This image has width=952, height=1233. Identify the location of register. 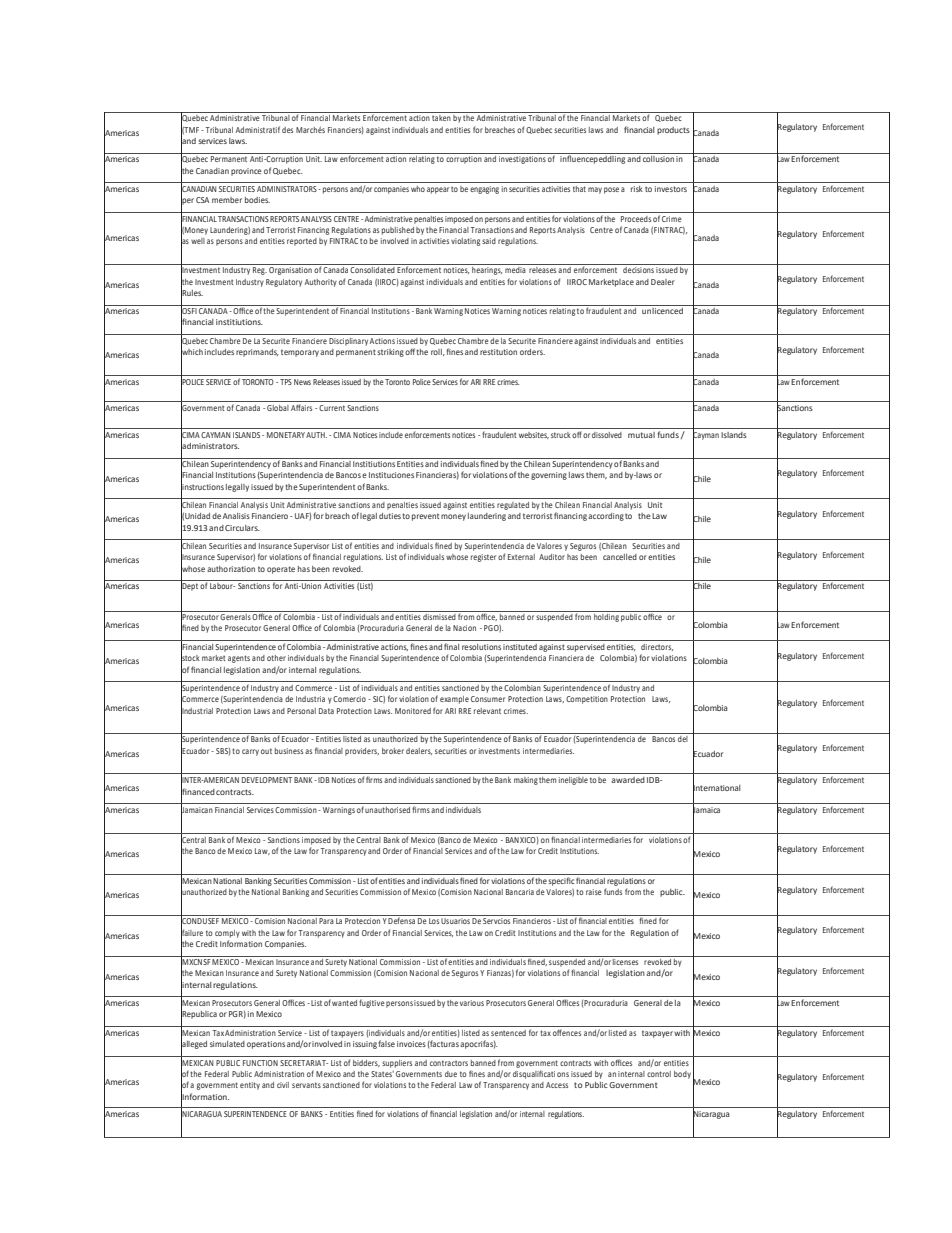
(483, 558).
